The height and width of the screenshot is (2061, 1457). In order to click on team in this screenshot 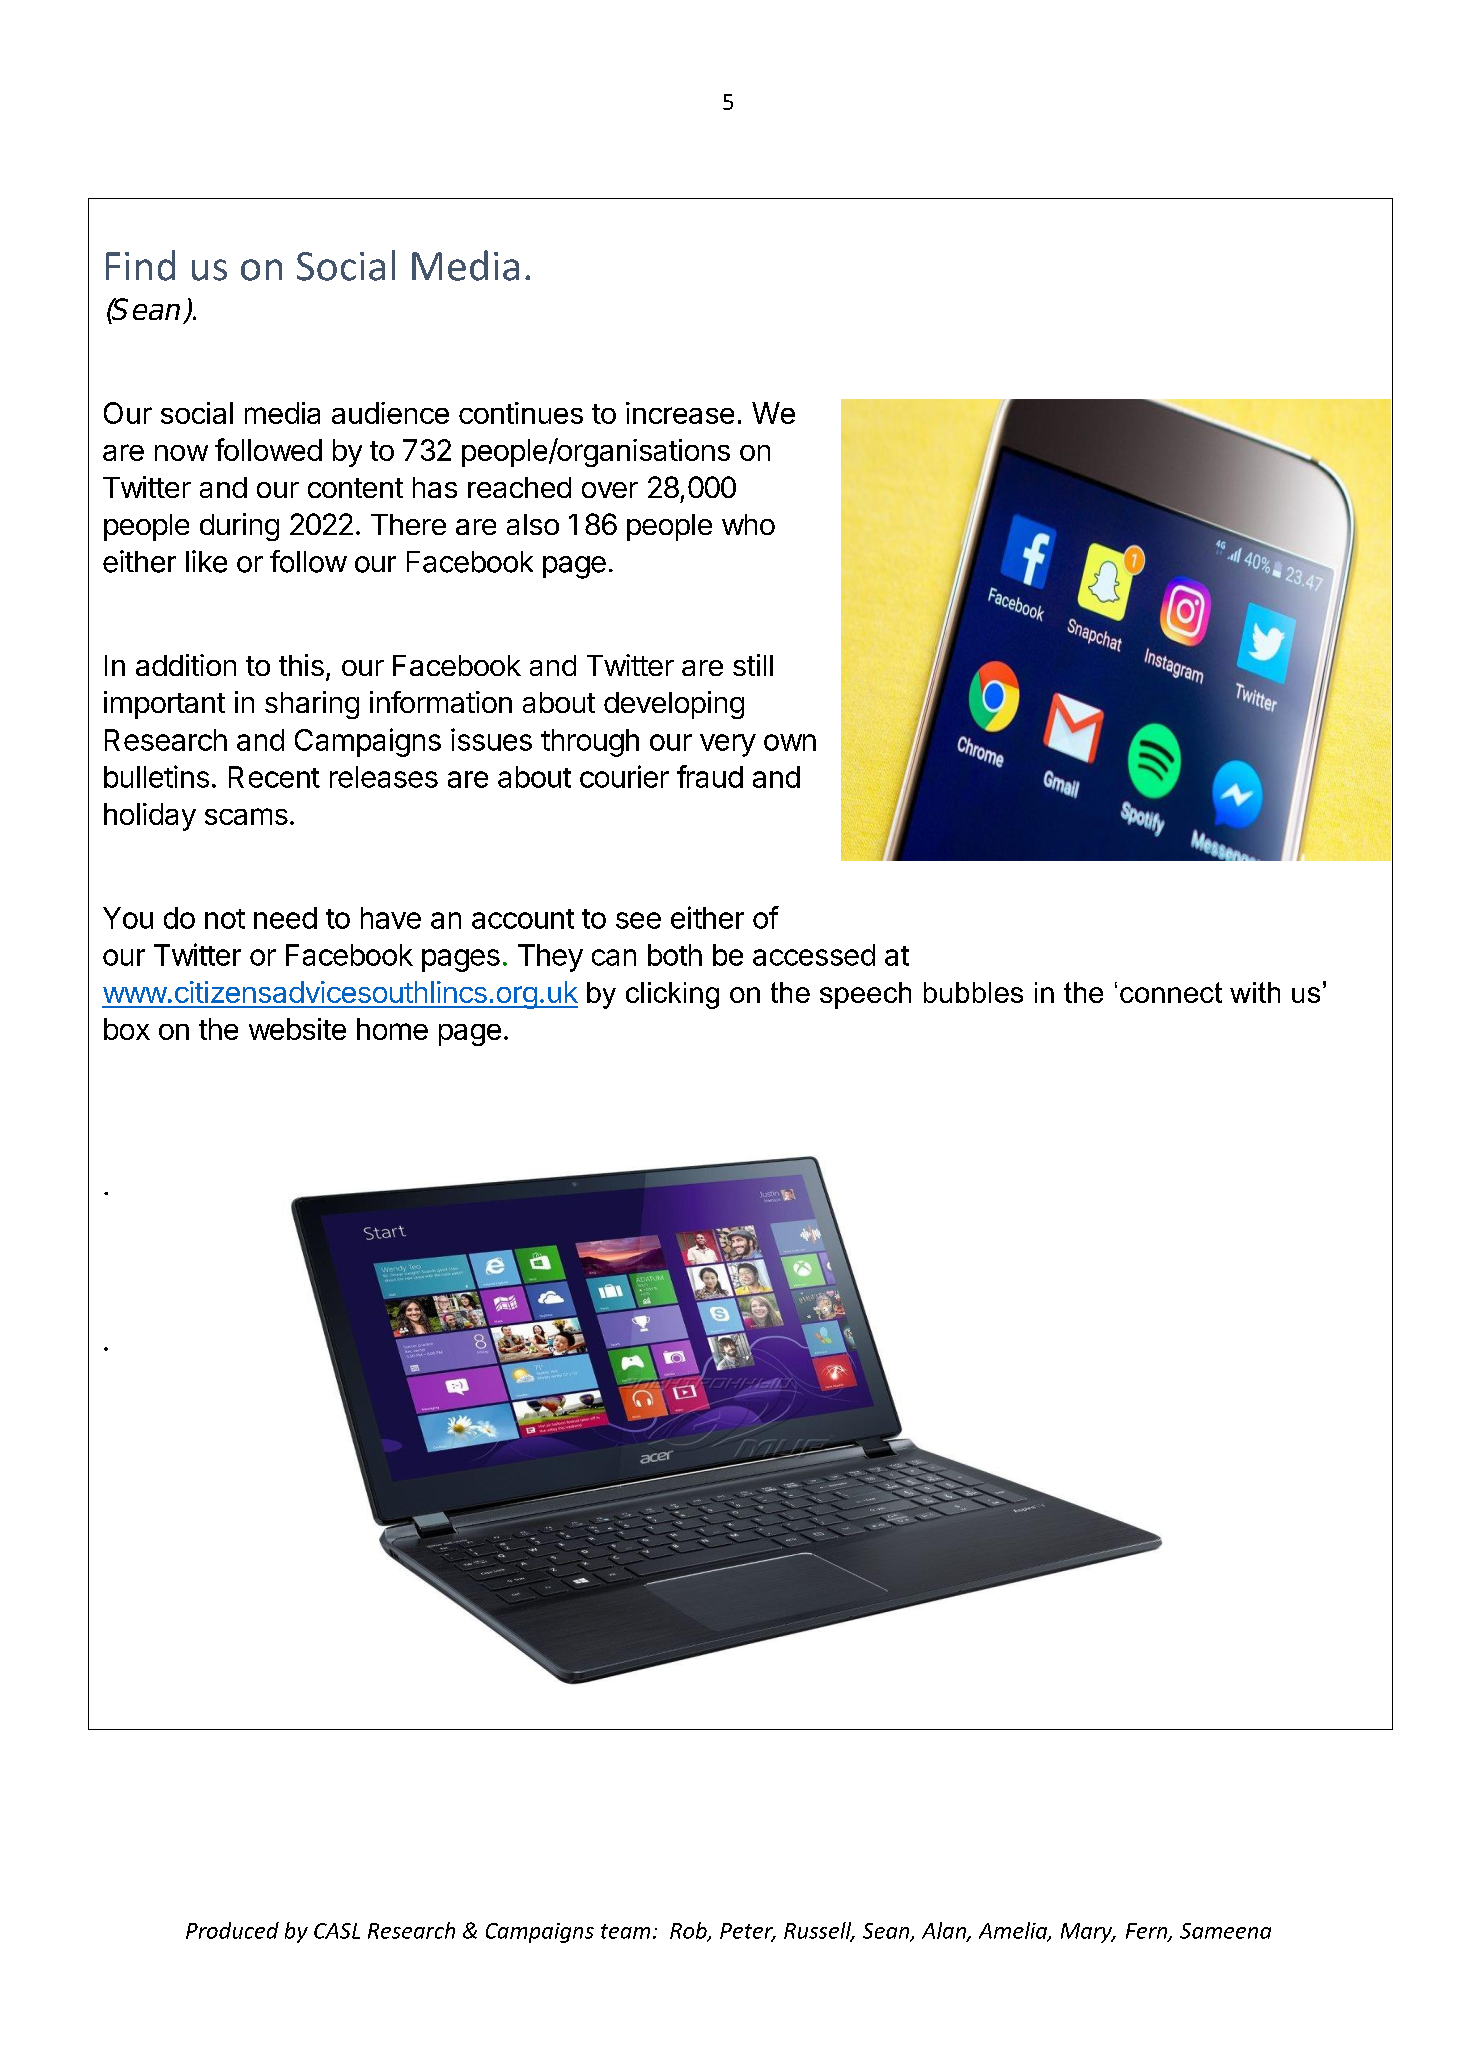, I will do `click(625, 1931)`.
